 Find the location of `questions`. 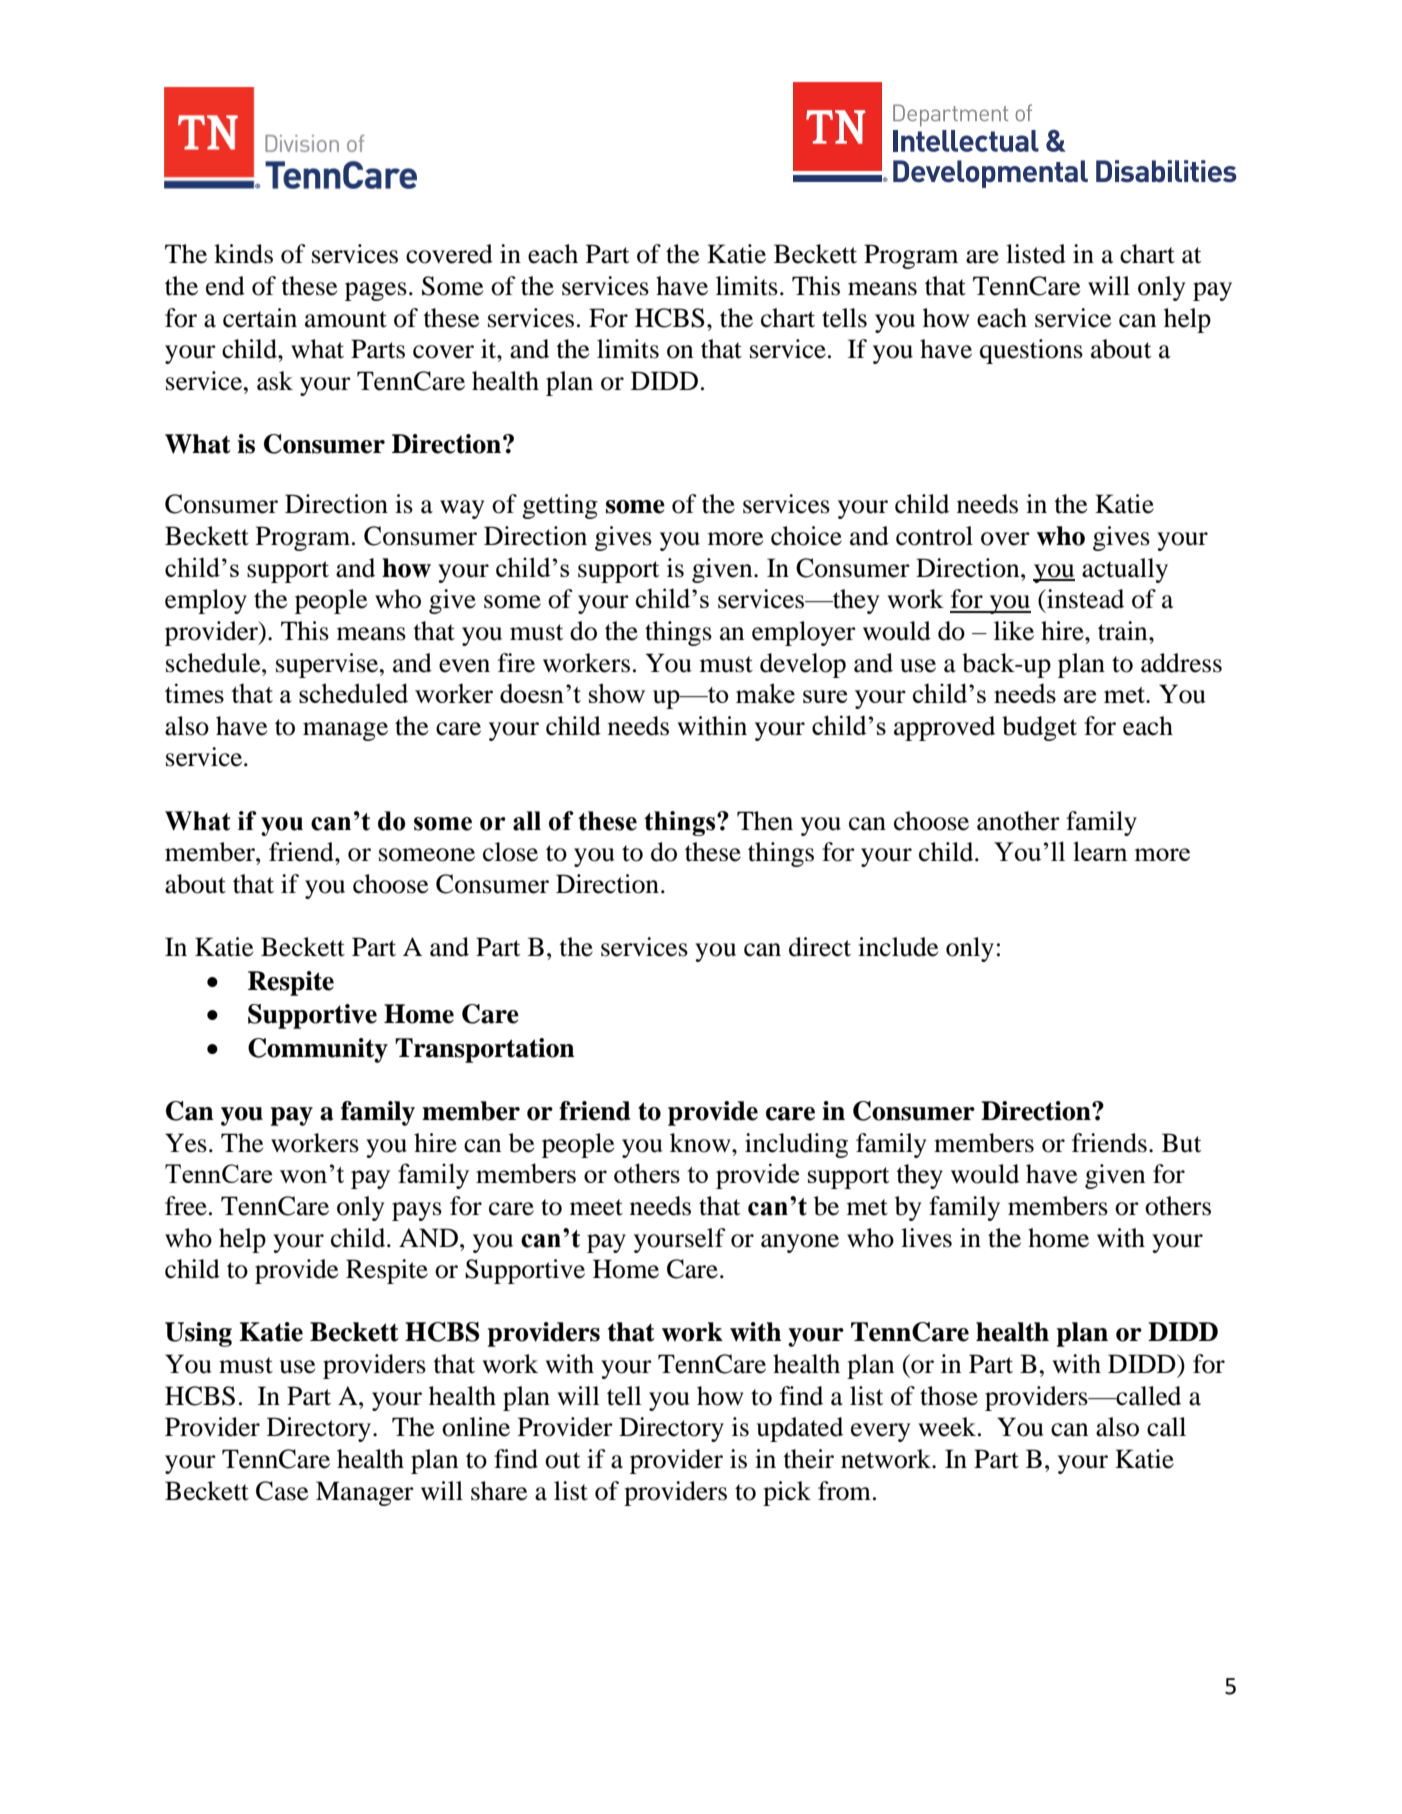

questions is located at coordinates (1031, 351).
